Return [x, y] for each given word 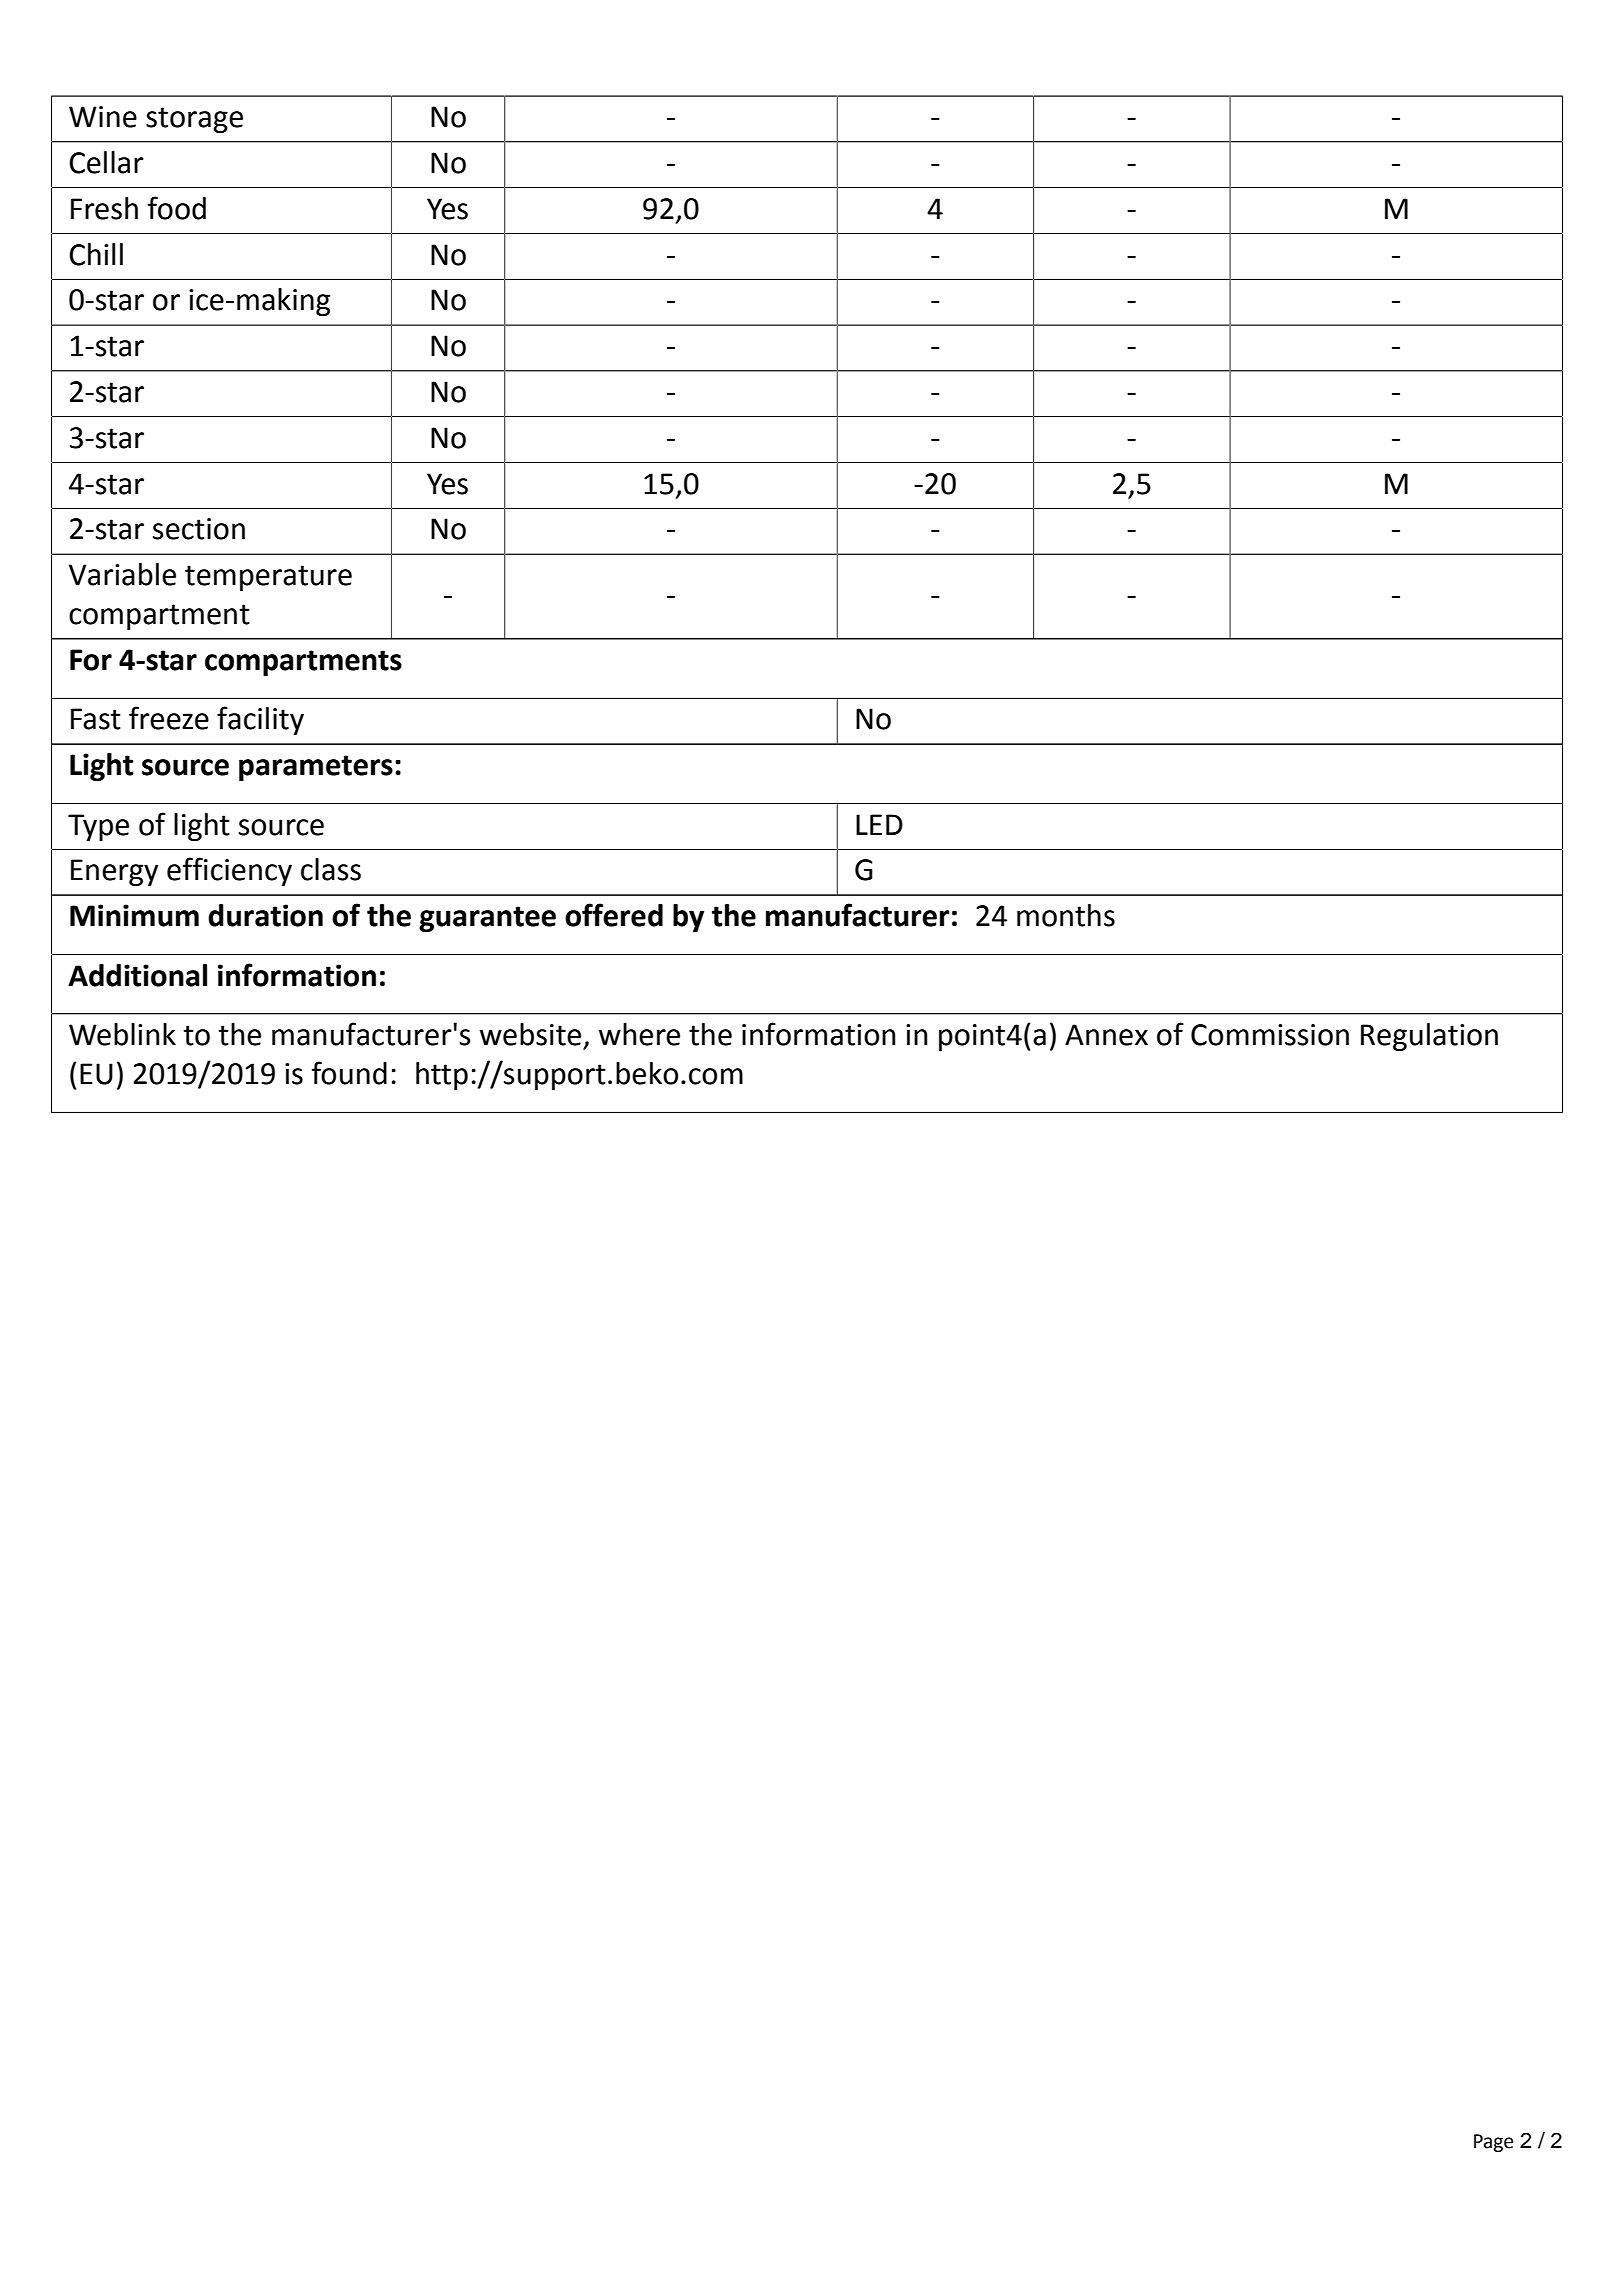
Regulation [1429, 1037]
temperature [268, 578]
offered [614, 915]
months [1066, 915]
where [639, 1034]
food [177, 208]
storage [194, 120]
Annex [1106, 1035]
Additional [137, 975]
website [530, 1034]
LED [879, 824]
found [349, 1073]
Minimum [134, 915]
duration [265, 915]
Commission [1270, 1035]
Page [1493, 2143]
